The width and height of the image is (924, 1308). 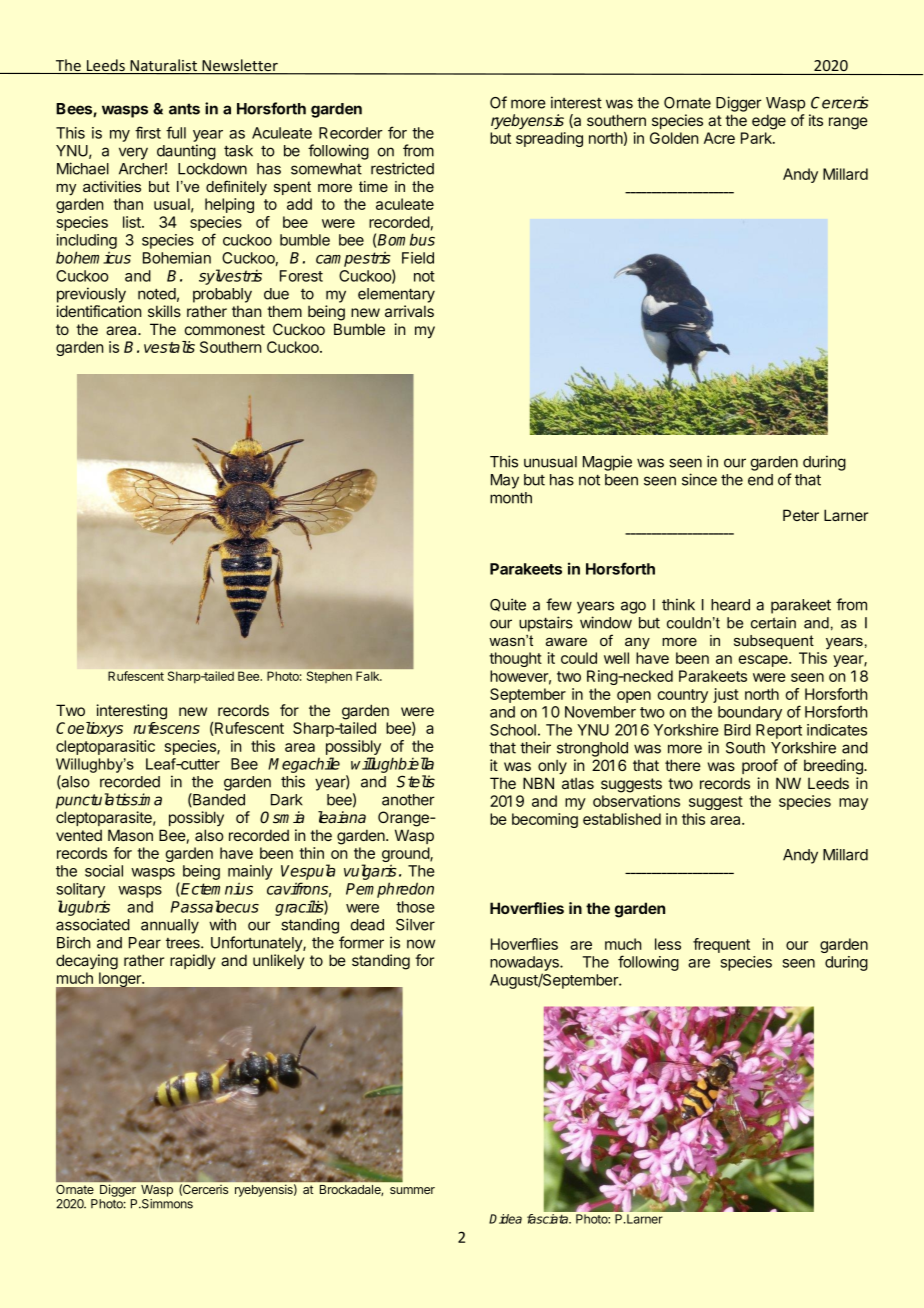 I want to click on month, so click(x=511, y=498).
